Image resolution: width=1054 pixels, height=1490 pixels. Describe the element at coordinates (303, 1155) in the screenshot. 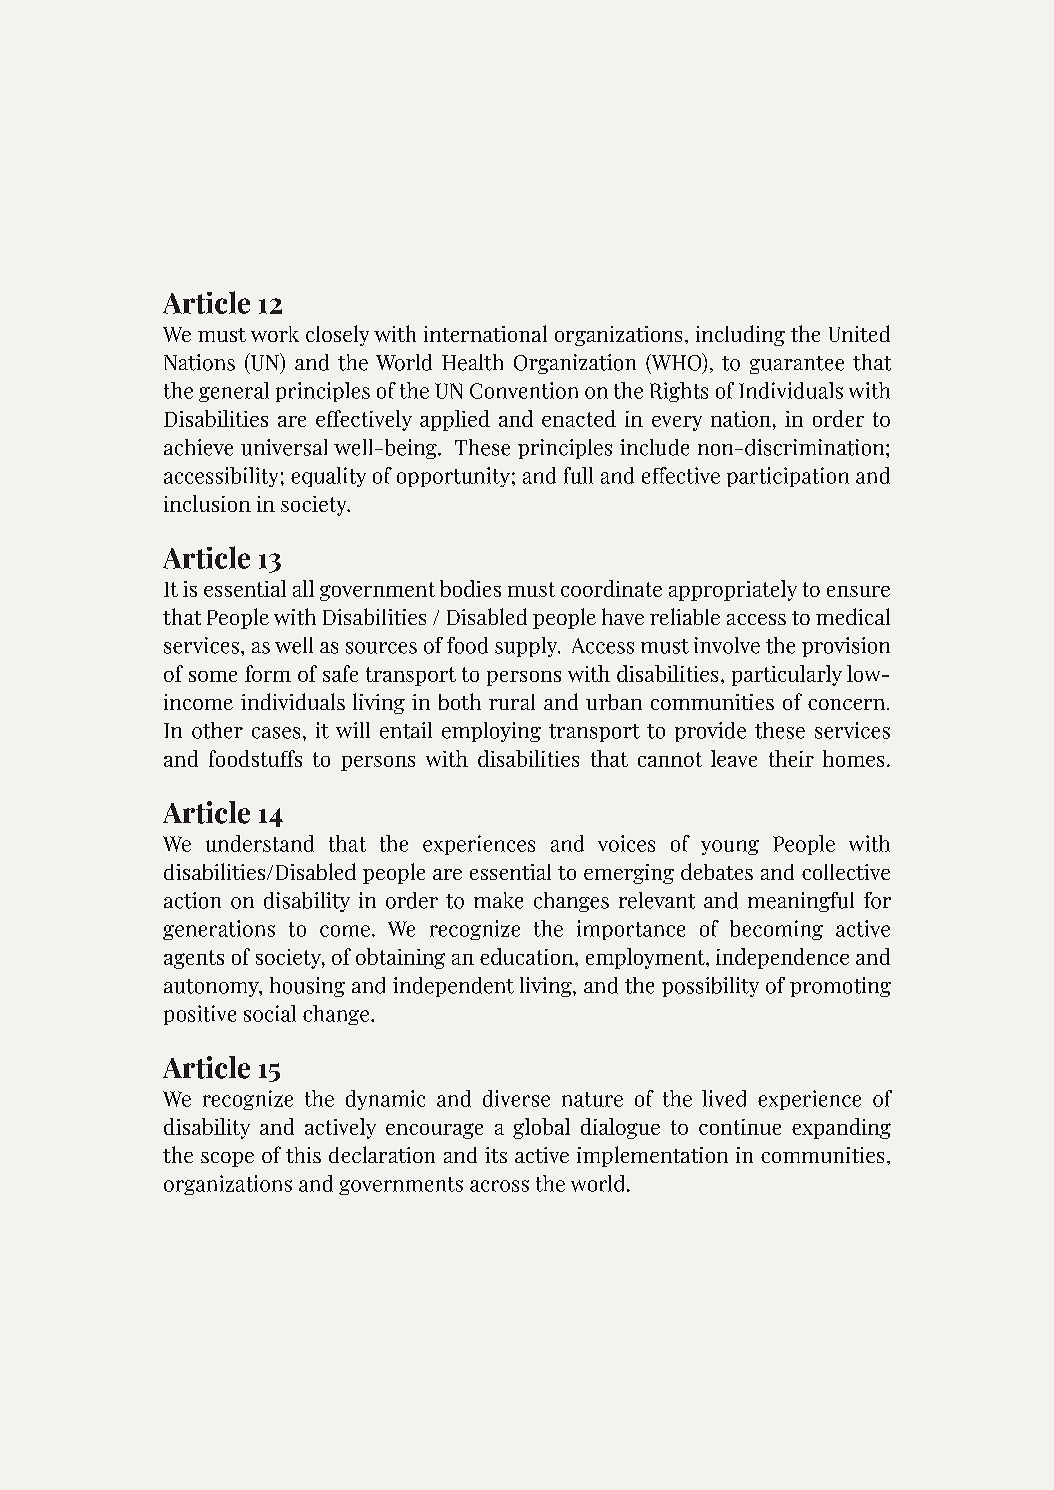

I see `this` at that location.
